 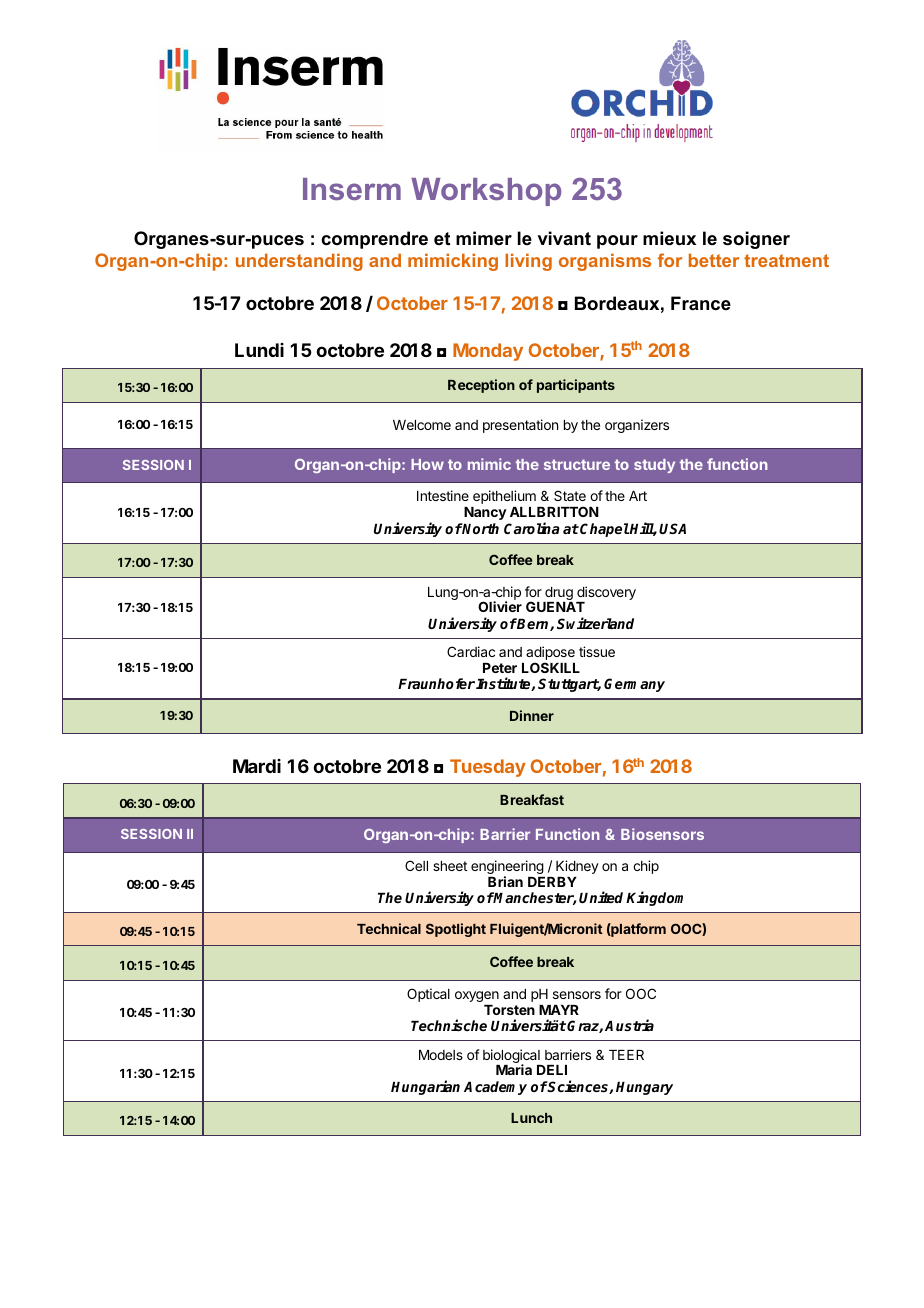 What do you see at coordinates (427, 464) in the page?
I see `How` at bounding box center [427, 464].
